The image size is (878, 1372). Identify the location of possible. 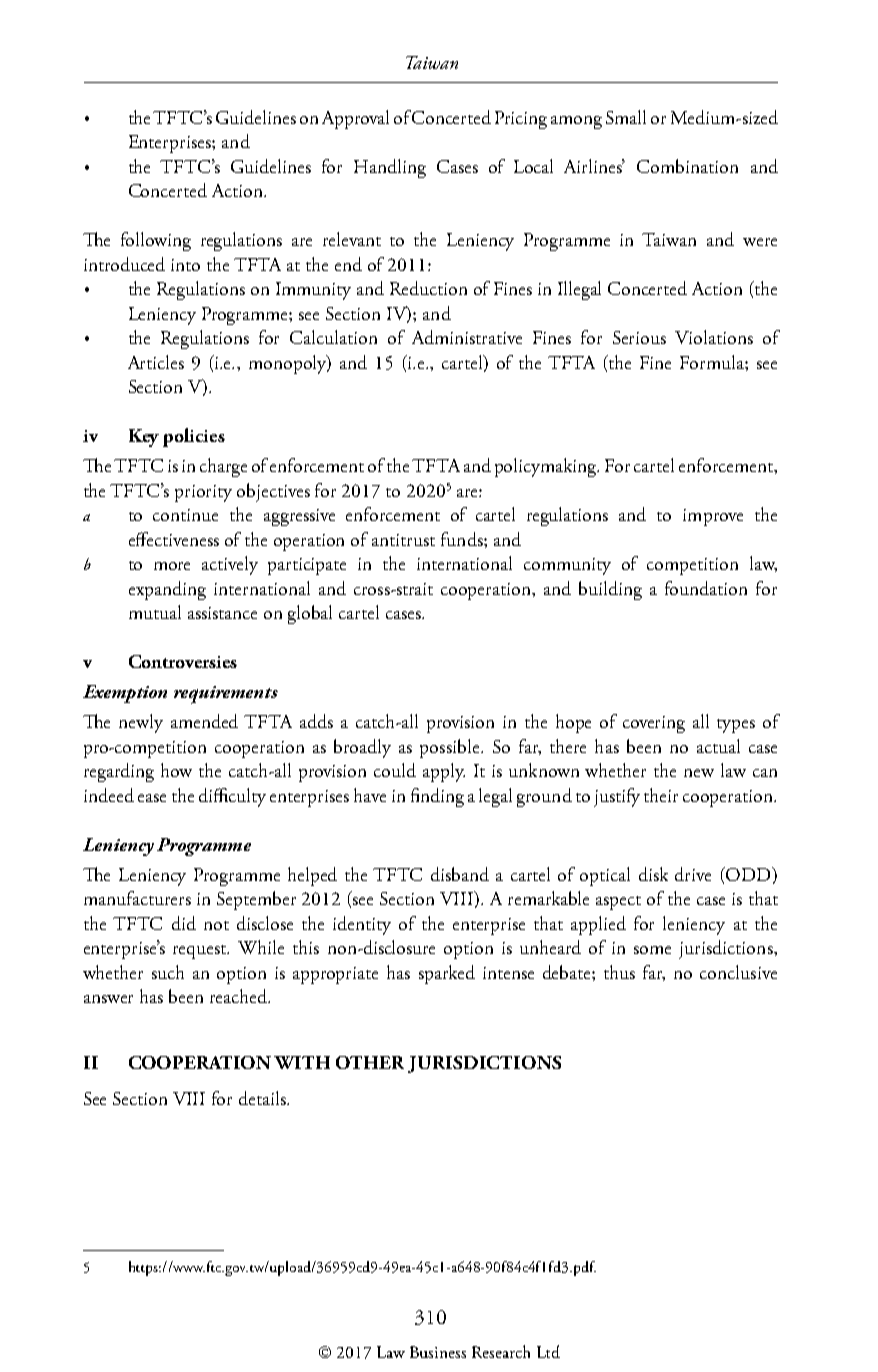
(451, 748).
